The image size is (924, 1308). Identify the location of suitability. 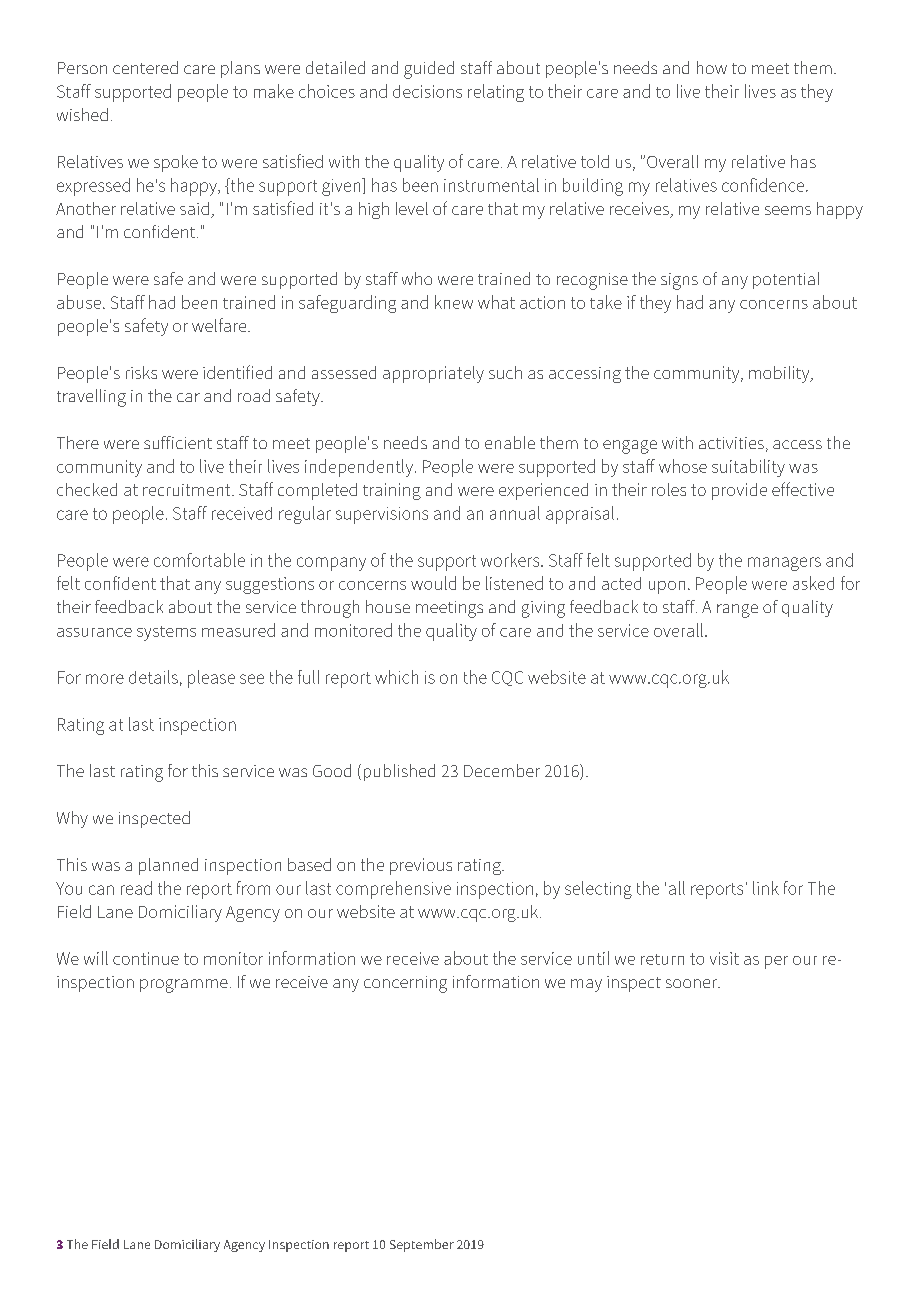
(748, 468).
